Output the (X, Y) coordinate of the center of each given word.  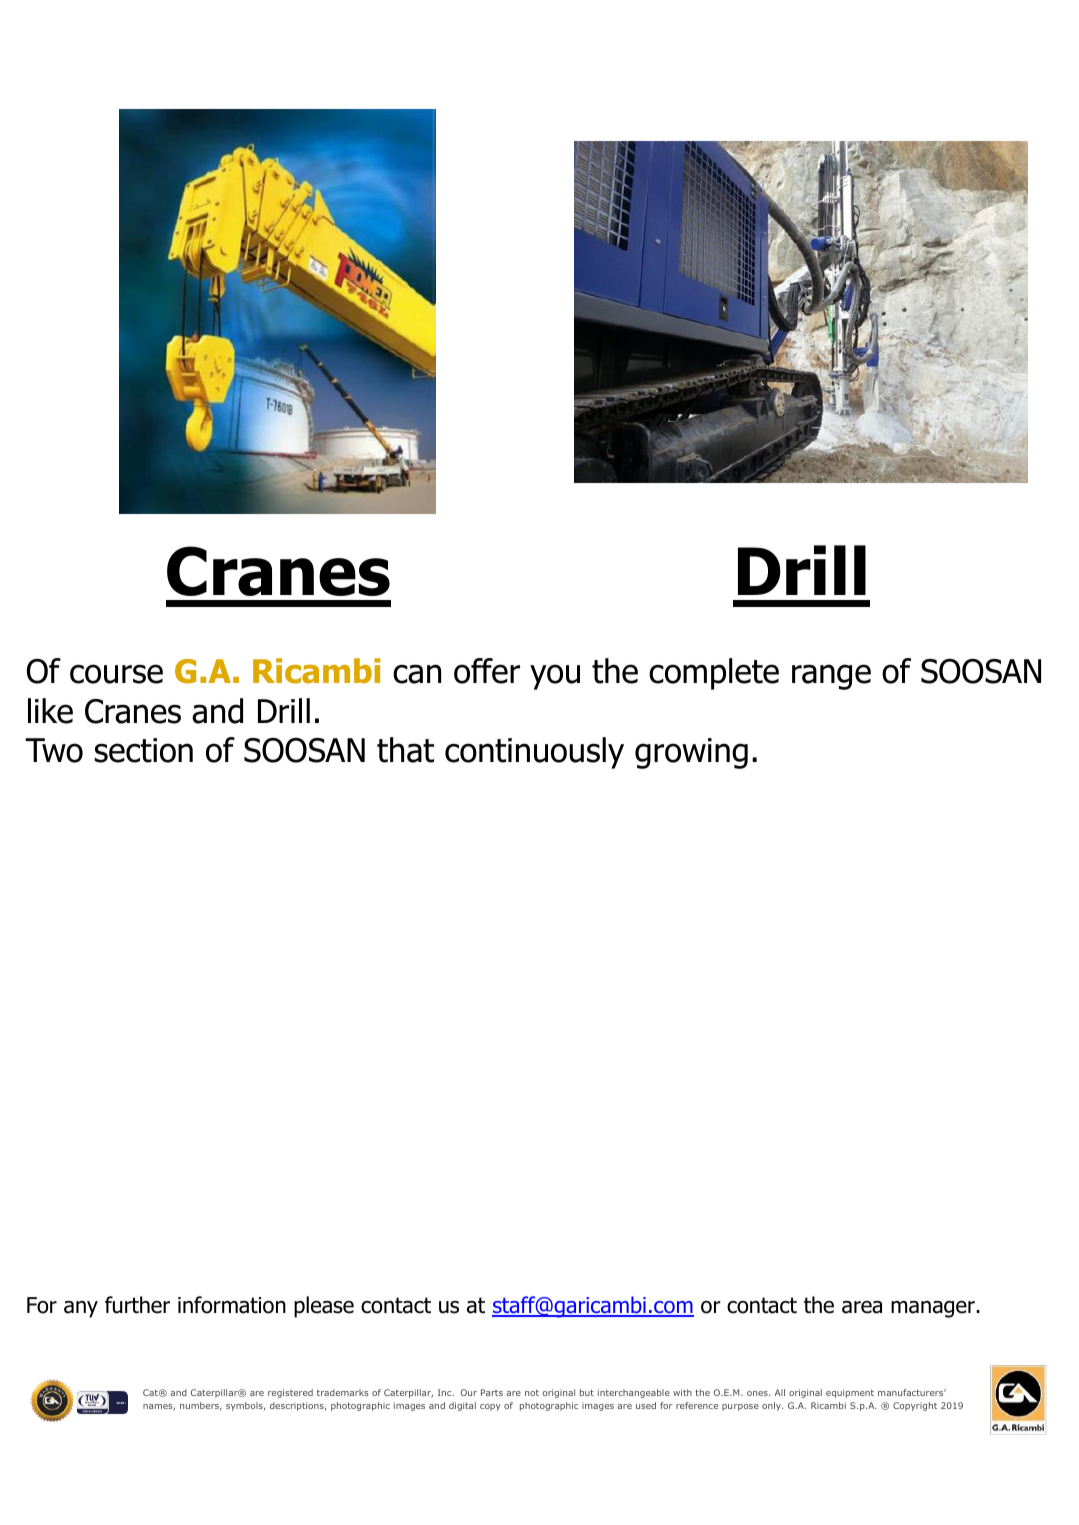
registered (290, 1393)
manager (934, 1309)
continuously (534, 753)
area (862, 1307)
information (232, 1305)
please (324, 1307)
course (116, 674)
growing (691, 753)
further (137, 1305)
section (144, 750)
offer (487, 671)
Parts (492, 1392)
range (831, 677)
